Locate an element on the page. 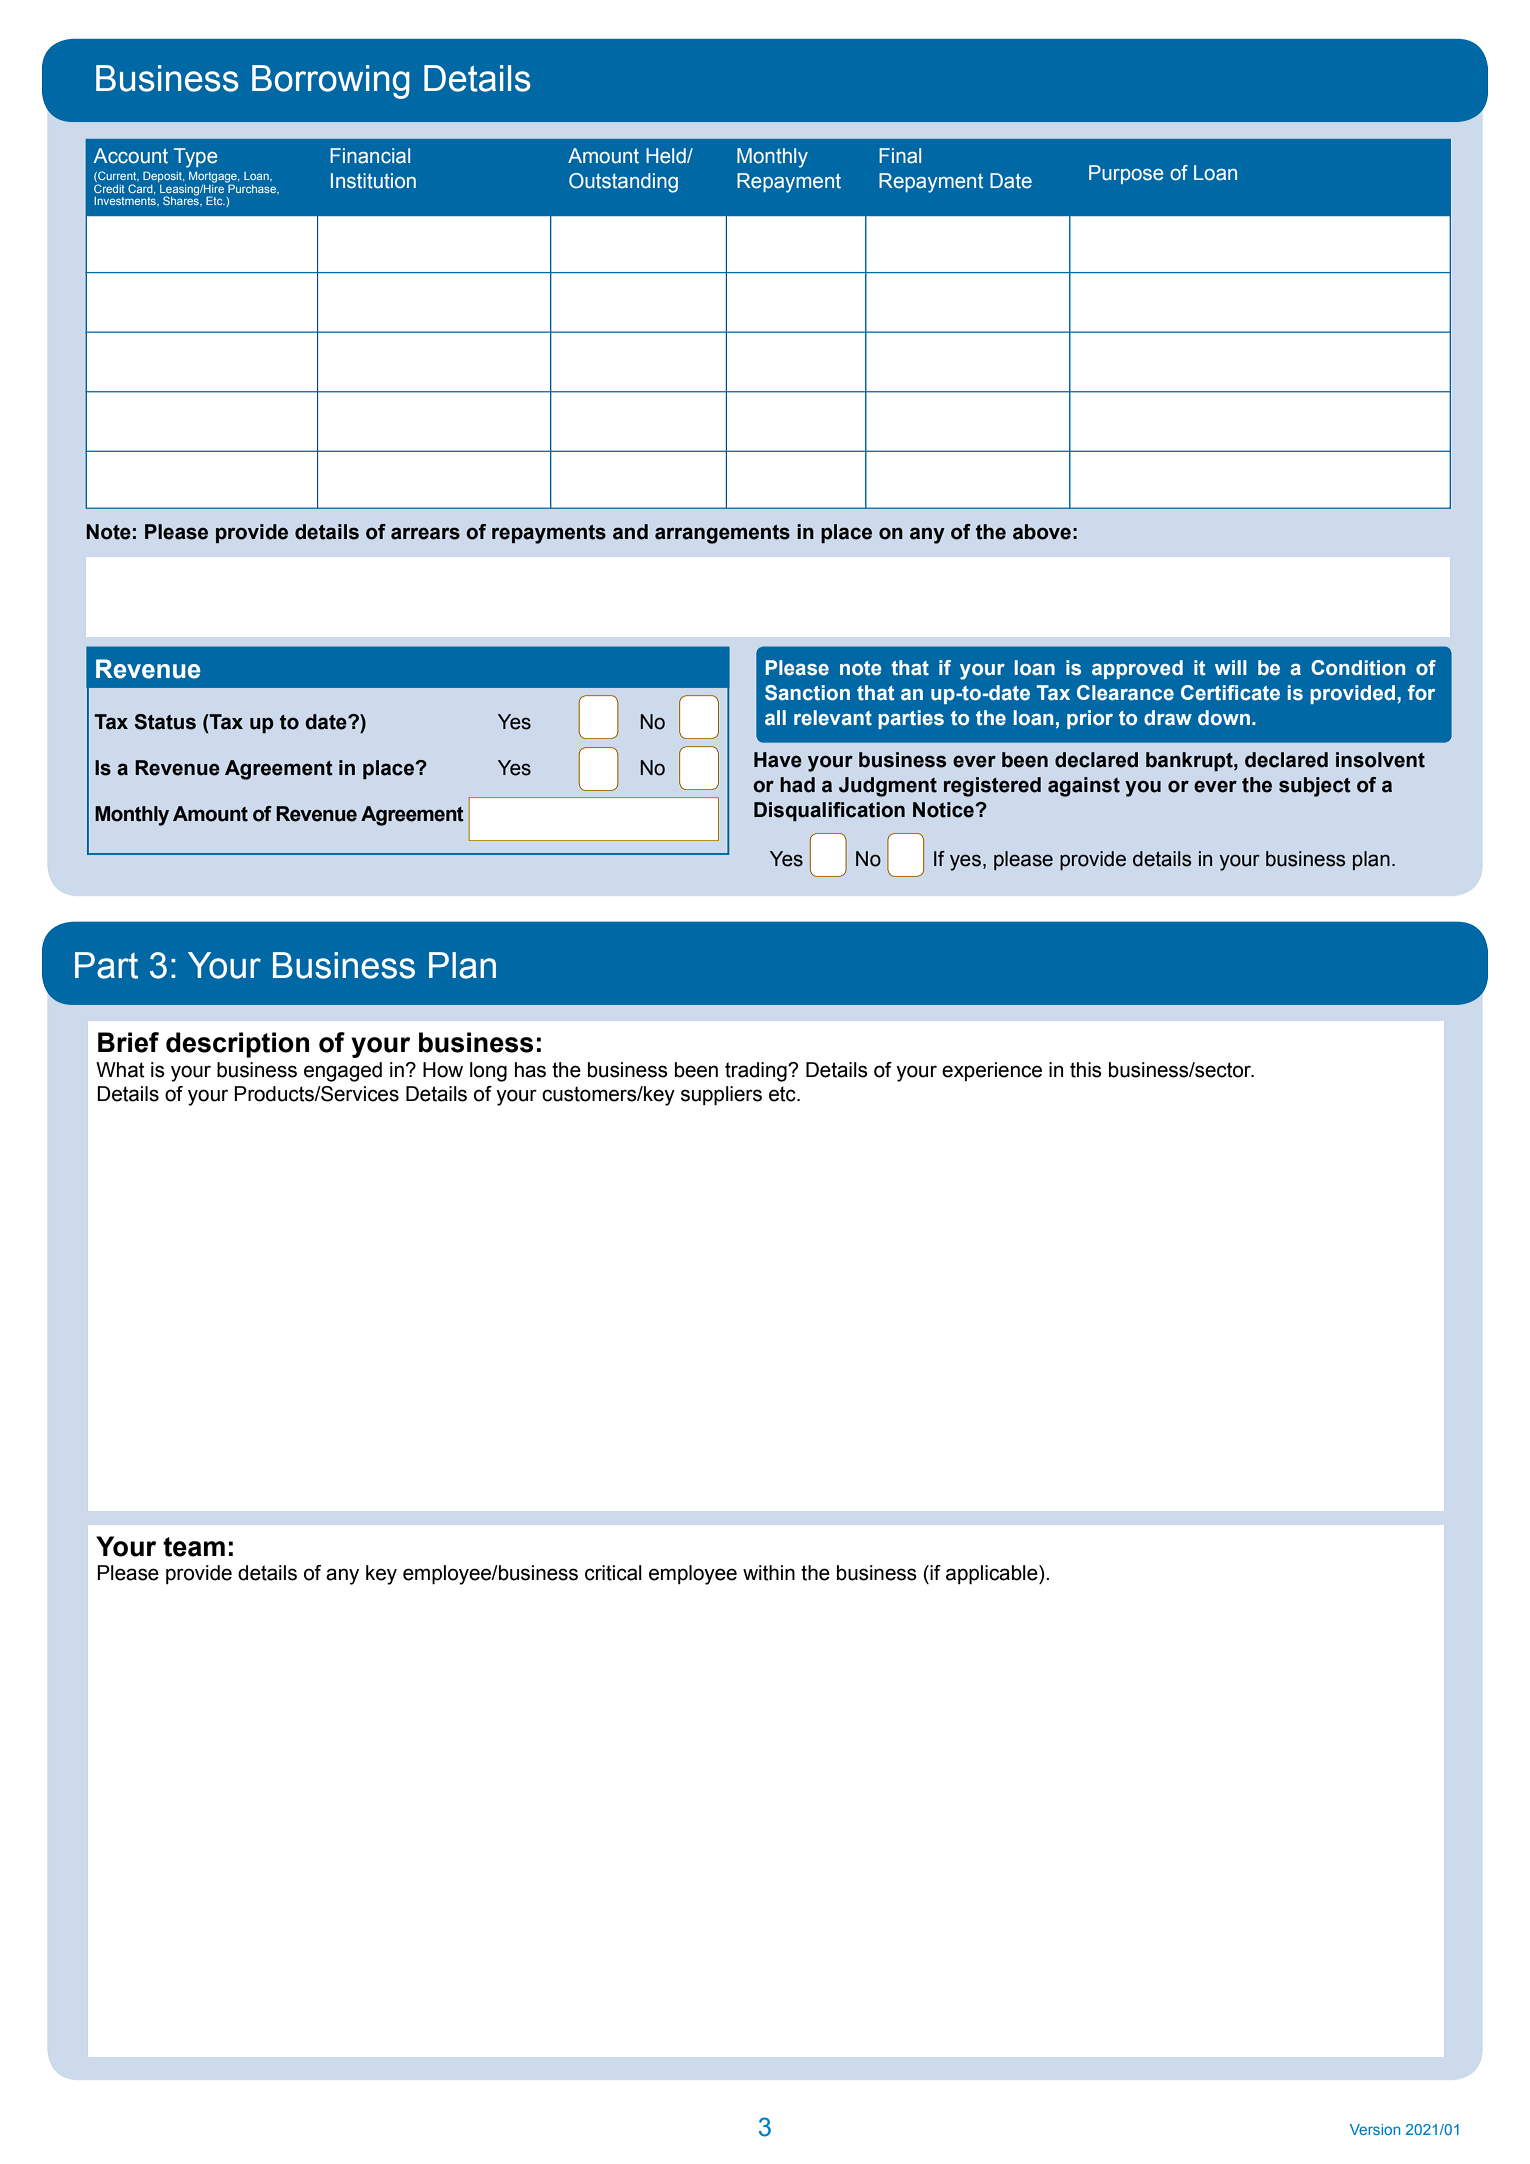 This page has width=1530, height=2164. critical is located at coordinates (613, 1573).
